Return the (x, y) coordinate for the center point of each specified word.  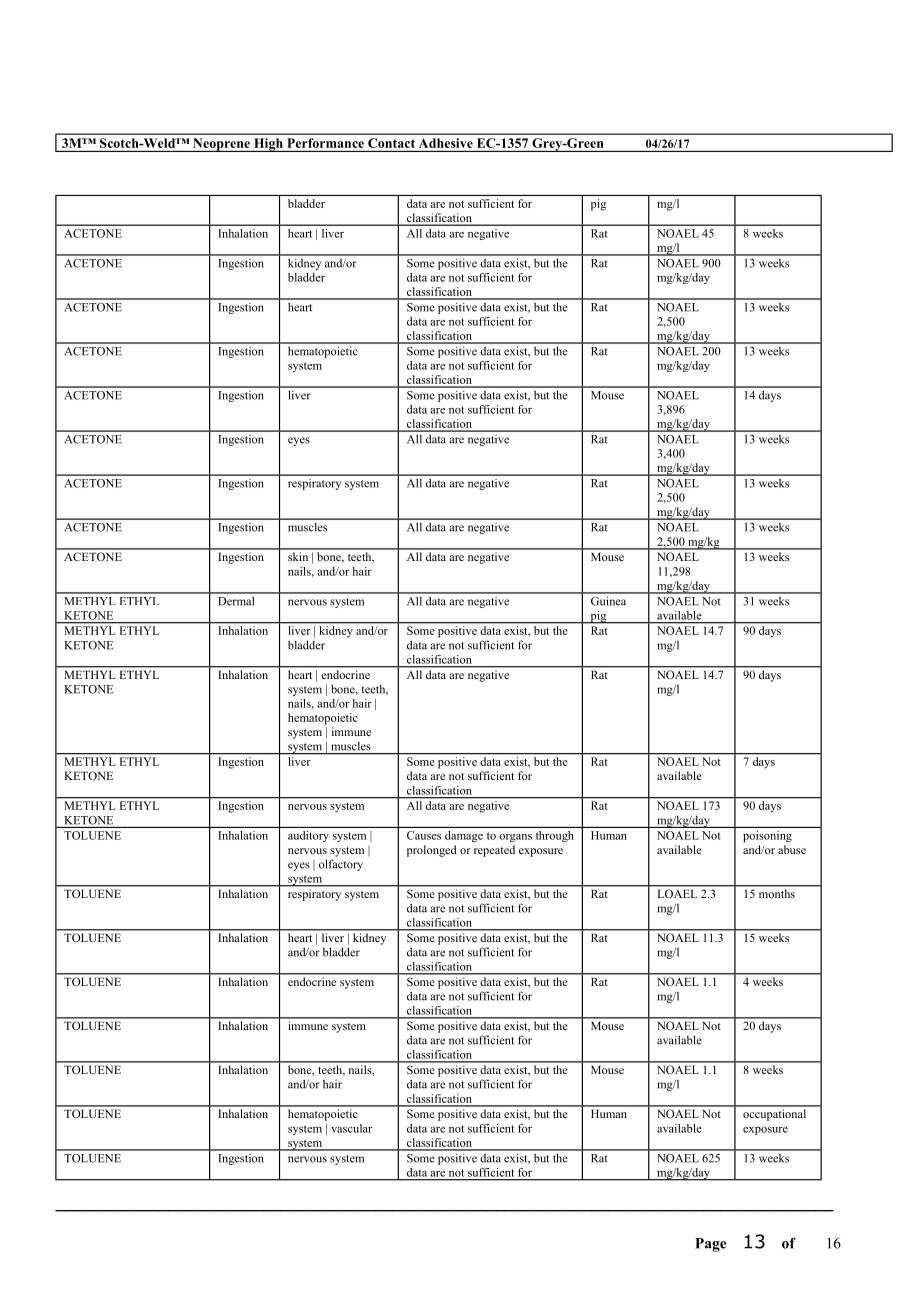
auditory (308, 836)
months (777, 893)
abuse (792, 849)
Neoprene (221, 145)
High (268, 145)
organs (515, 838)
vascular (351, 1128)
